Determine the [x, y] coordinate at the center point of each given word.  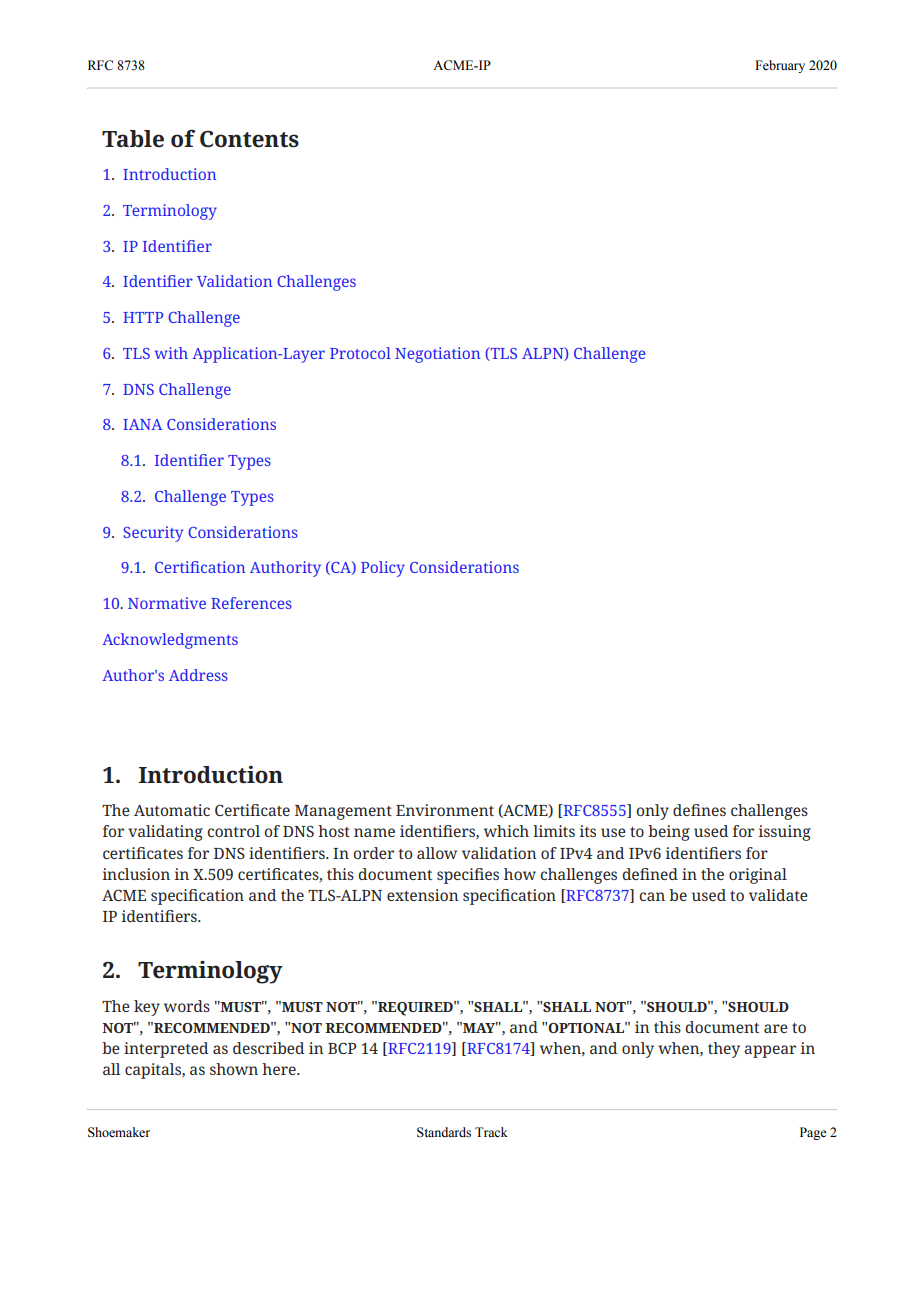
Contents [249, 139]
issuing [784, 833]
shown [234, 1069]
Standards [444, 1132]
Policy [383, 569]
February [780, 66]
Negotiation [437, 355]
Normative [167, 603]
